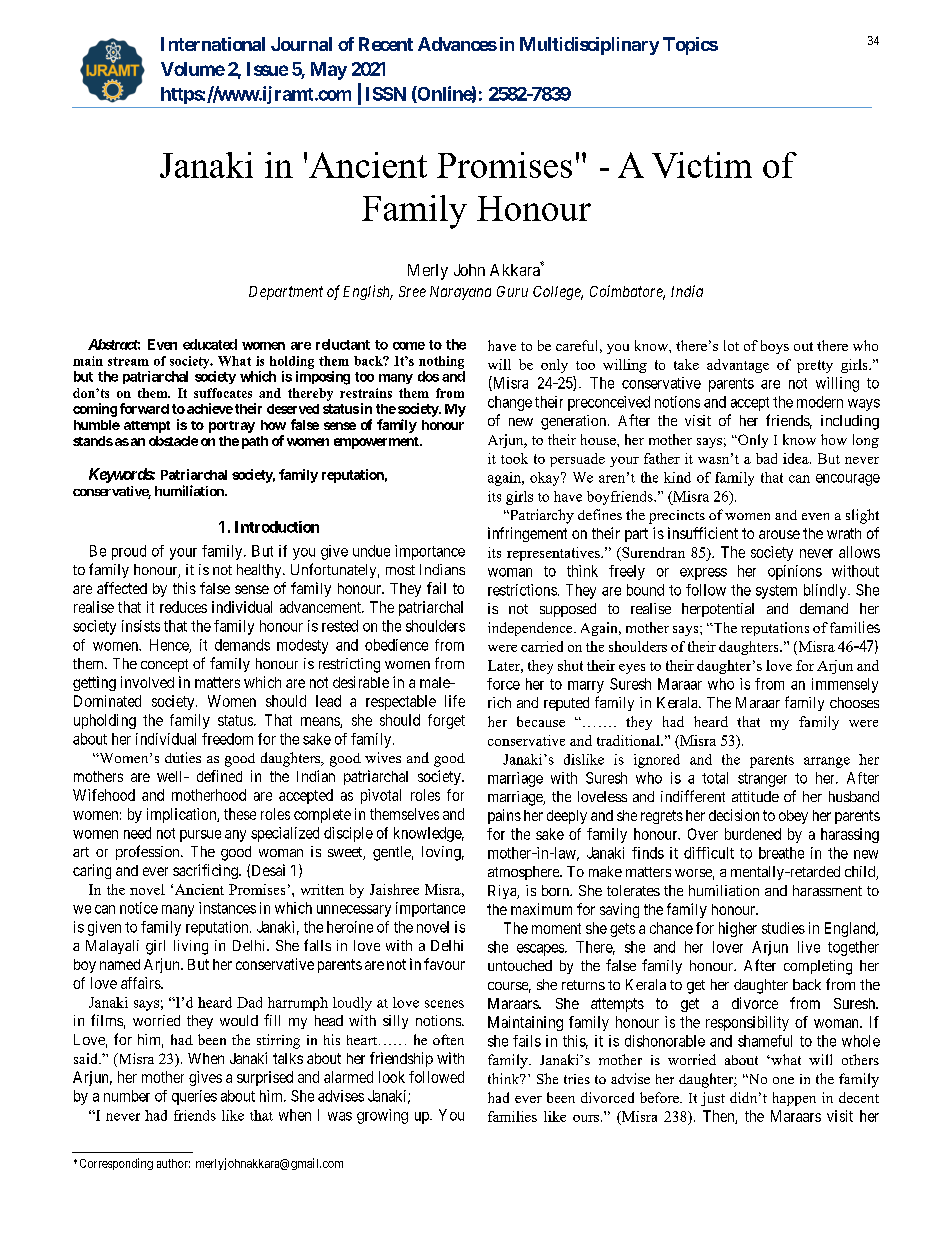 The image size is (952, 1233). What do you see at coordinates (382, 1116) in the screenshot?
I see `growing` at bounding box center [382, 1116].
